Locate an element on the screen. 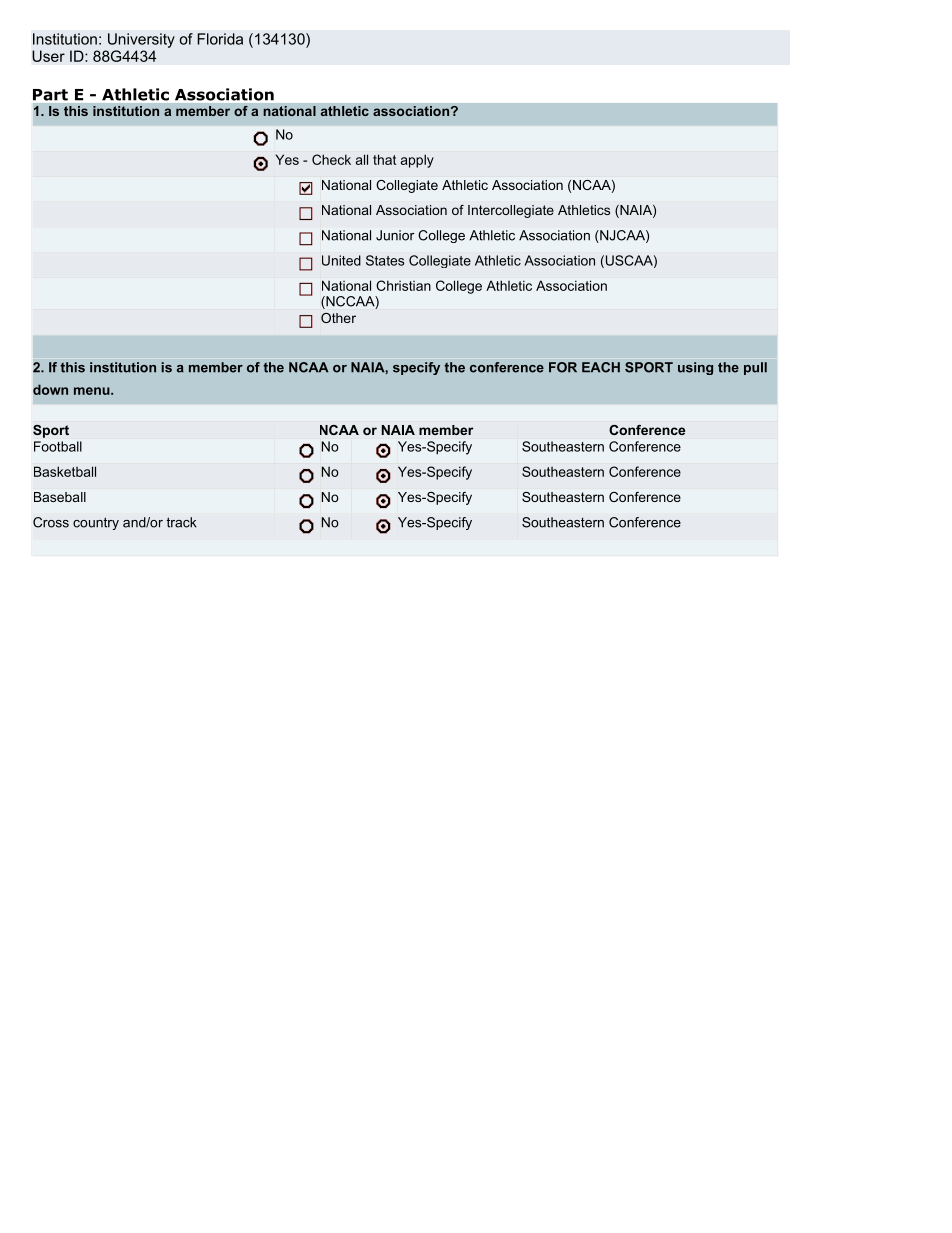 This screenshot has width=952, height=1233. Florida is located at coordinates (220, 39).
